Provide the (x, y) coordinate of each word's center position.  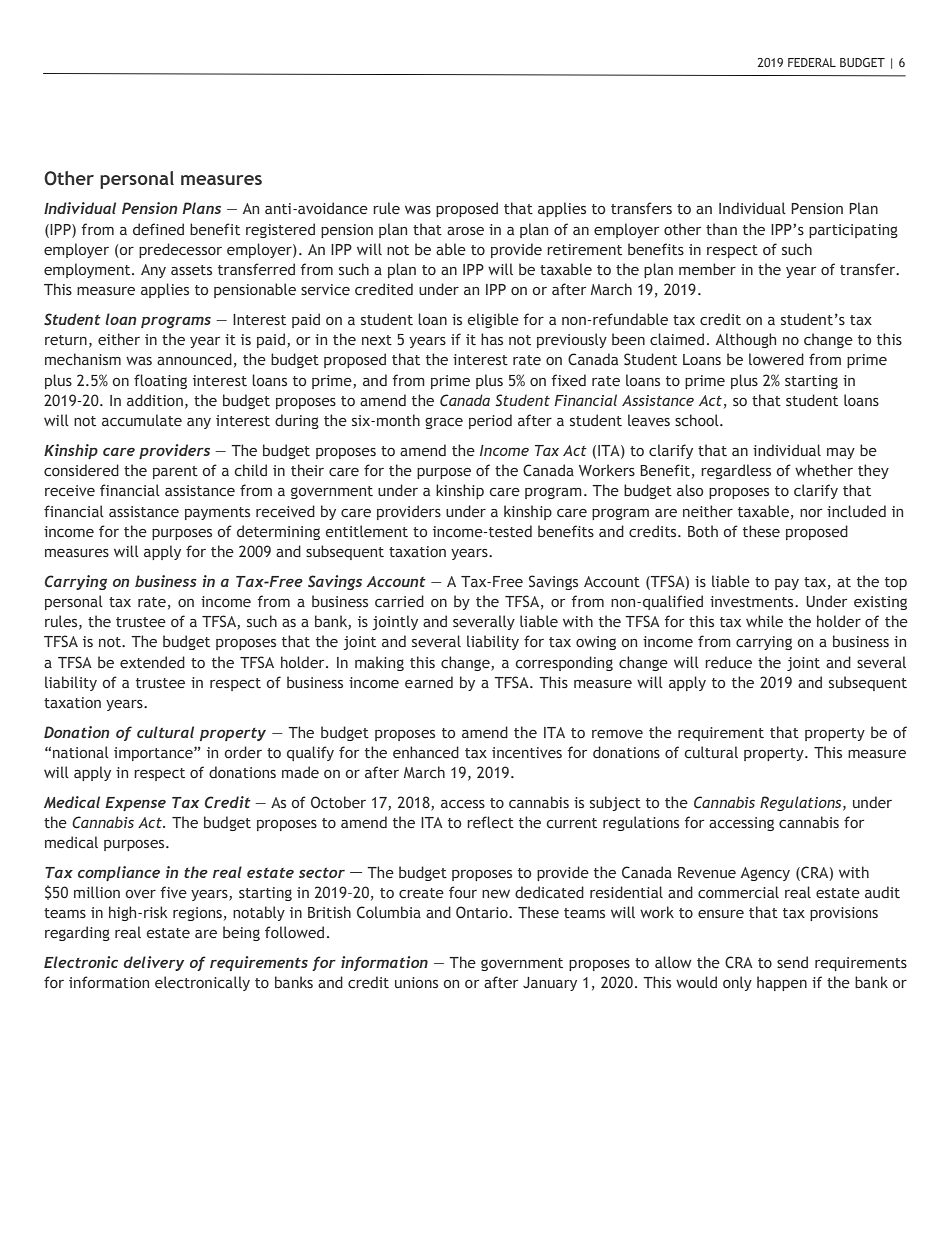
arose (465, 231)
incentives (527, 752)
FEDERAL (812, 62)
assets (191, 270)
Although (746, 340)
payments (217, 513)
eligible (493, 320)
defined (158, 229)
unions (416, 982)
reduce (728, 662)
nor (811, 513)
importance (154, 754)
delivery (154, 963)
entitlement (367, 531)
